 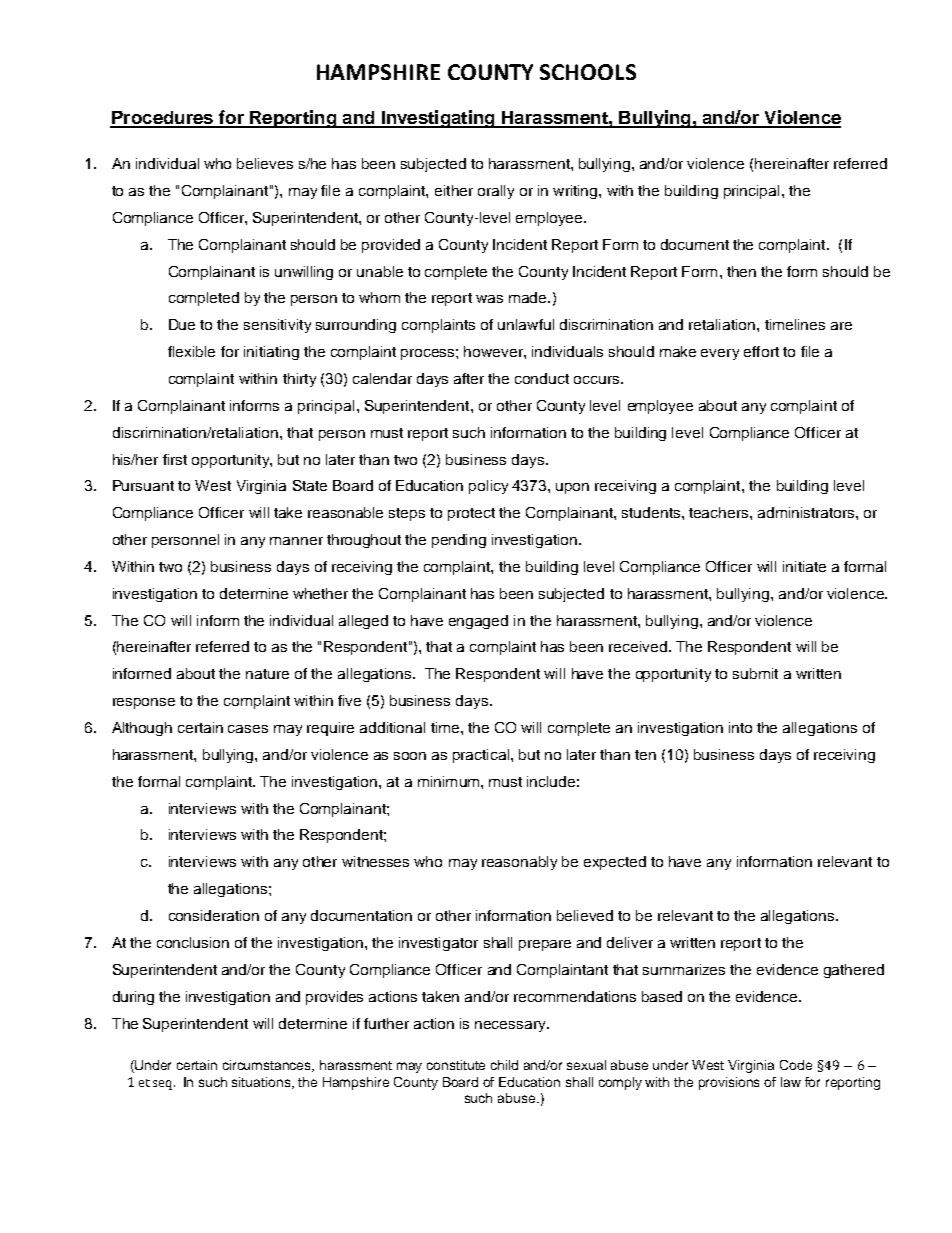 I want to click on circumstances, so click(x=268, y=1066).
